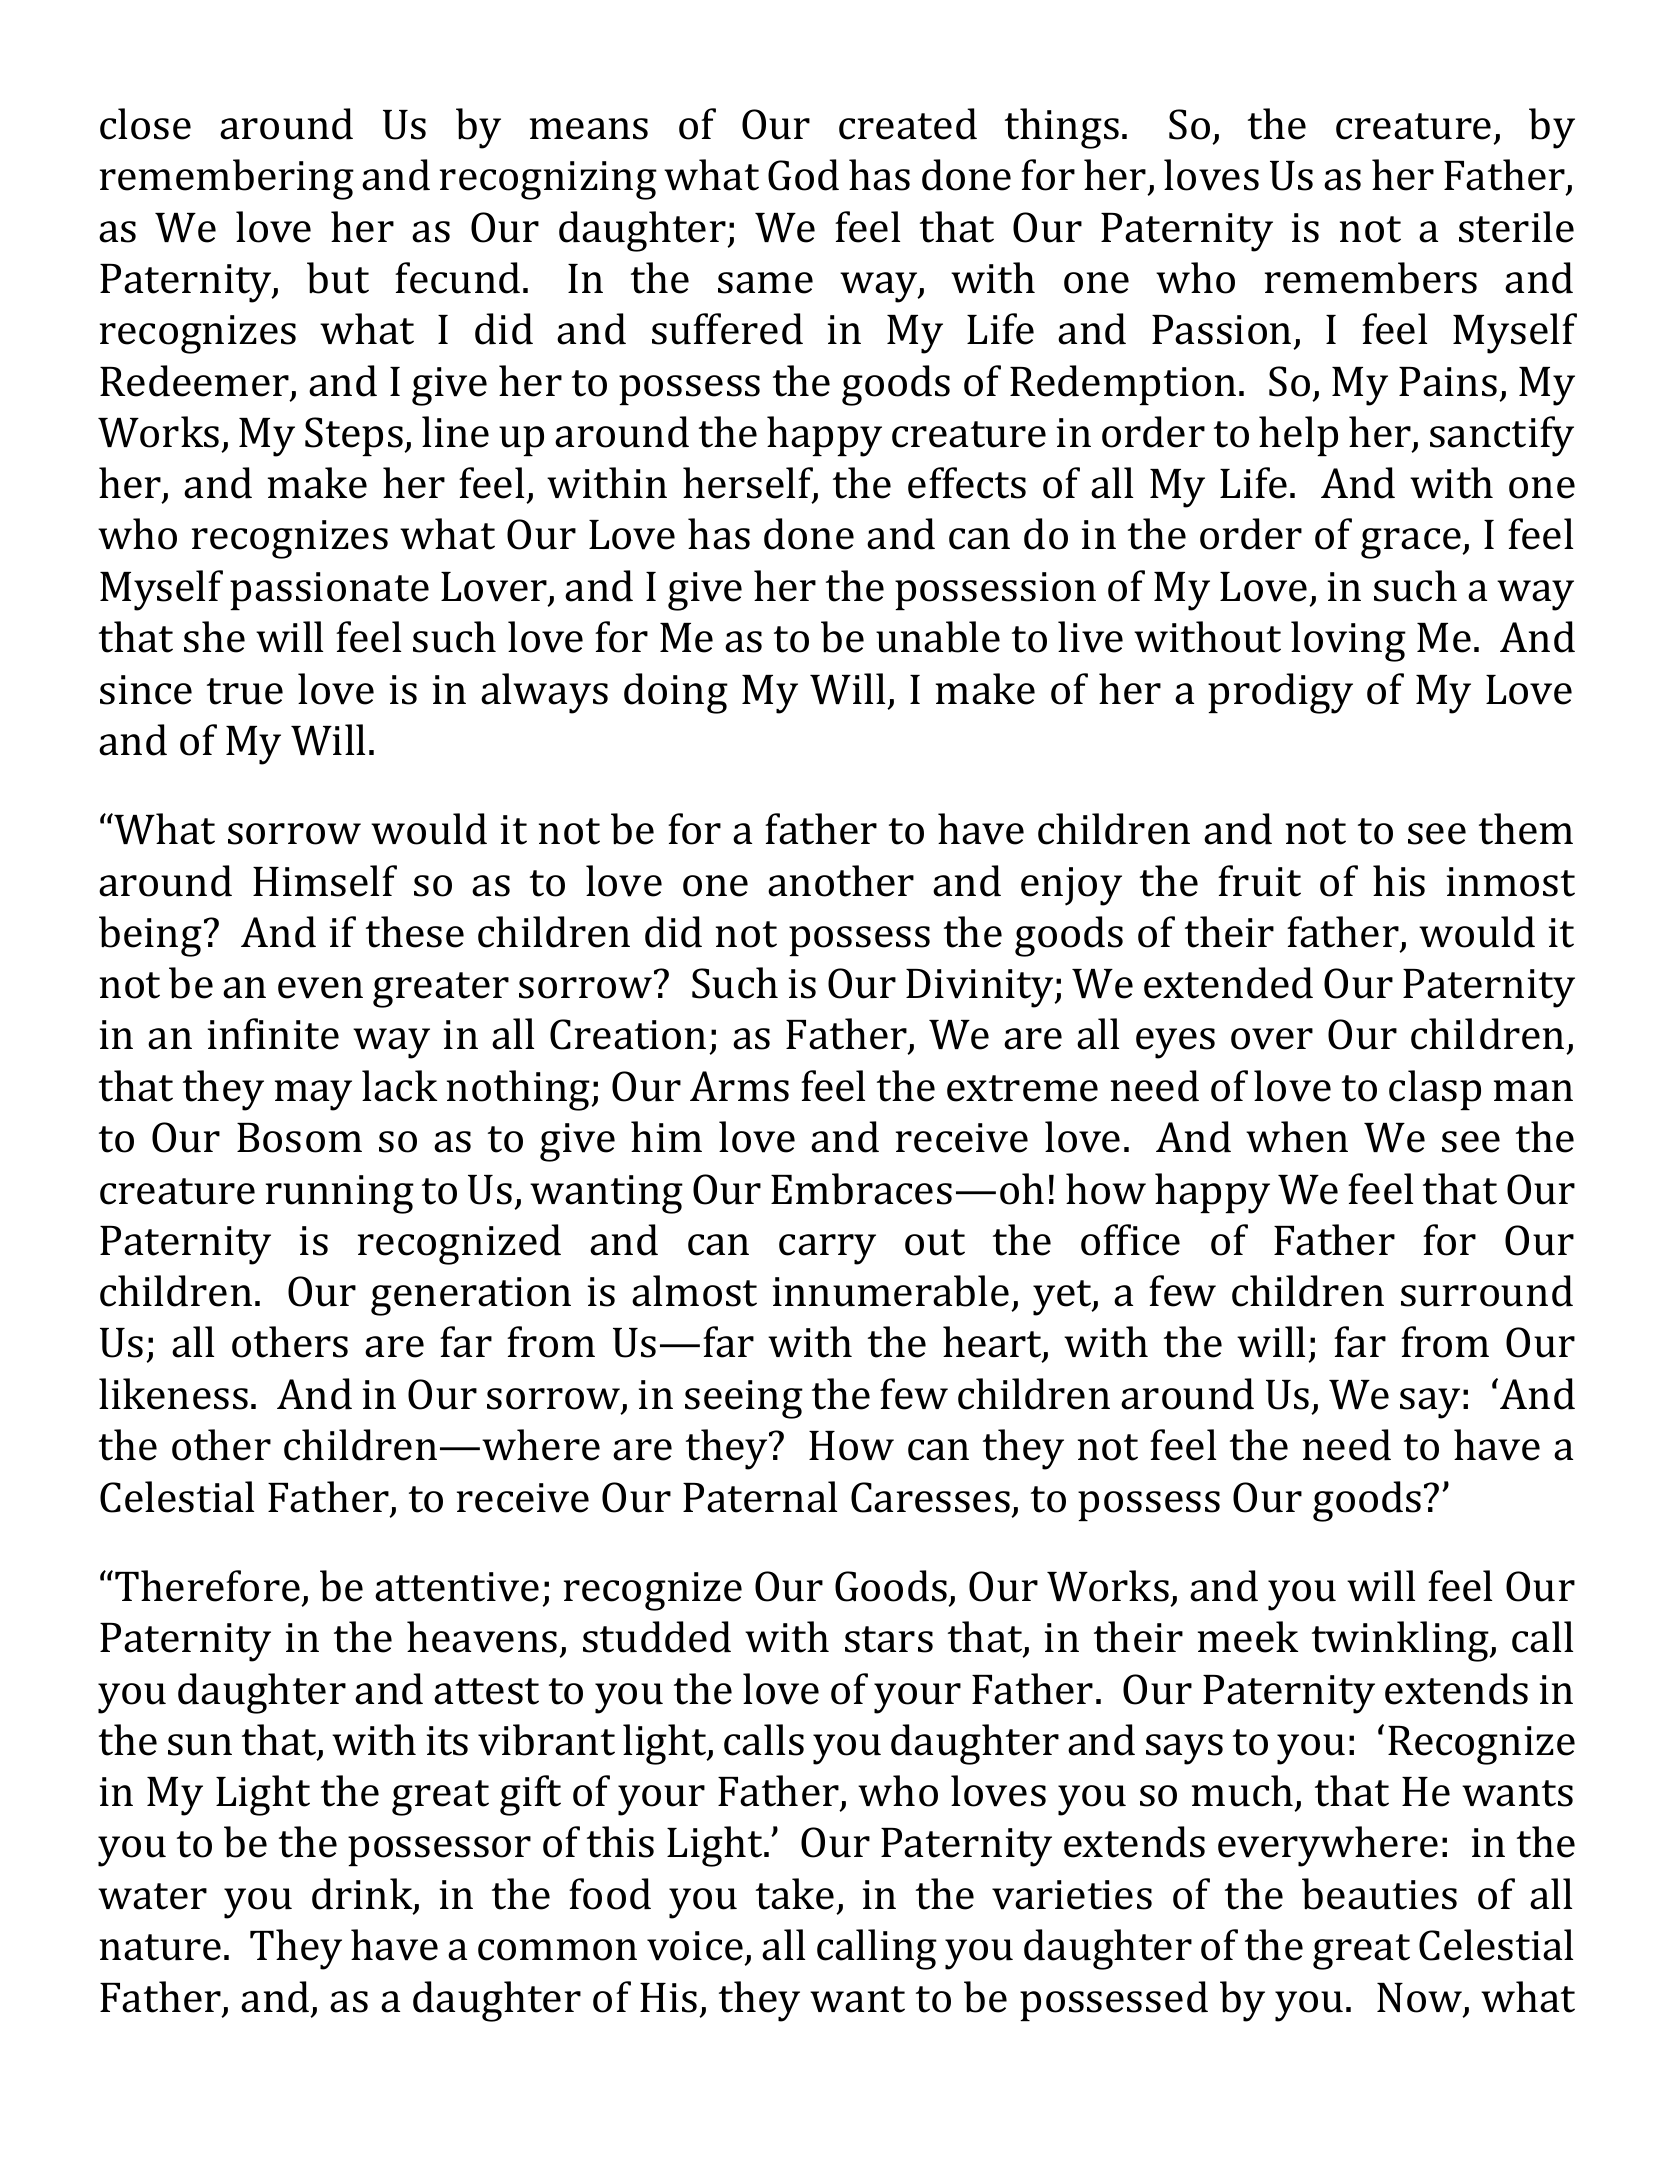 This page has height=2166, width=1674. I want to click on innumerable, so click(891, 1291).
